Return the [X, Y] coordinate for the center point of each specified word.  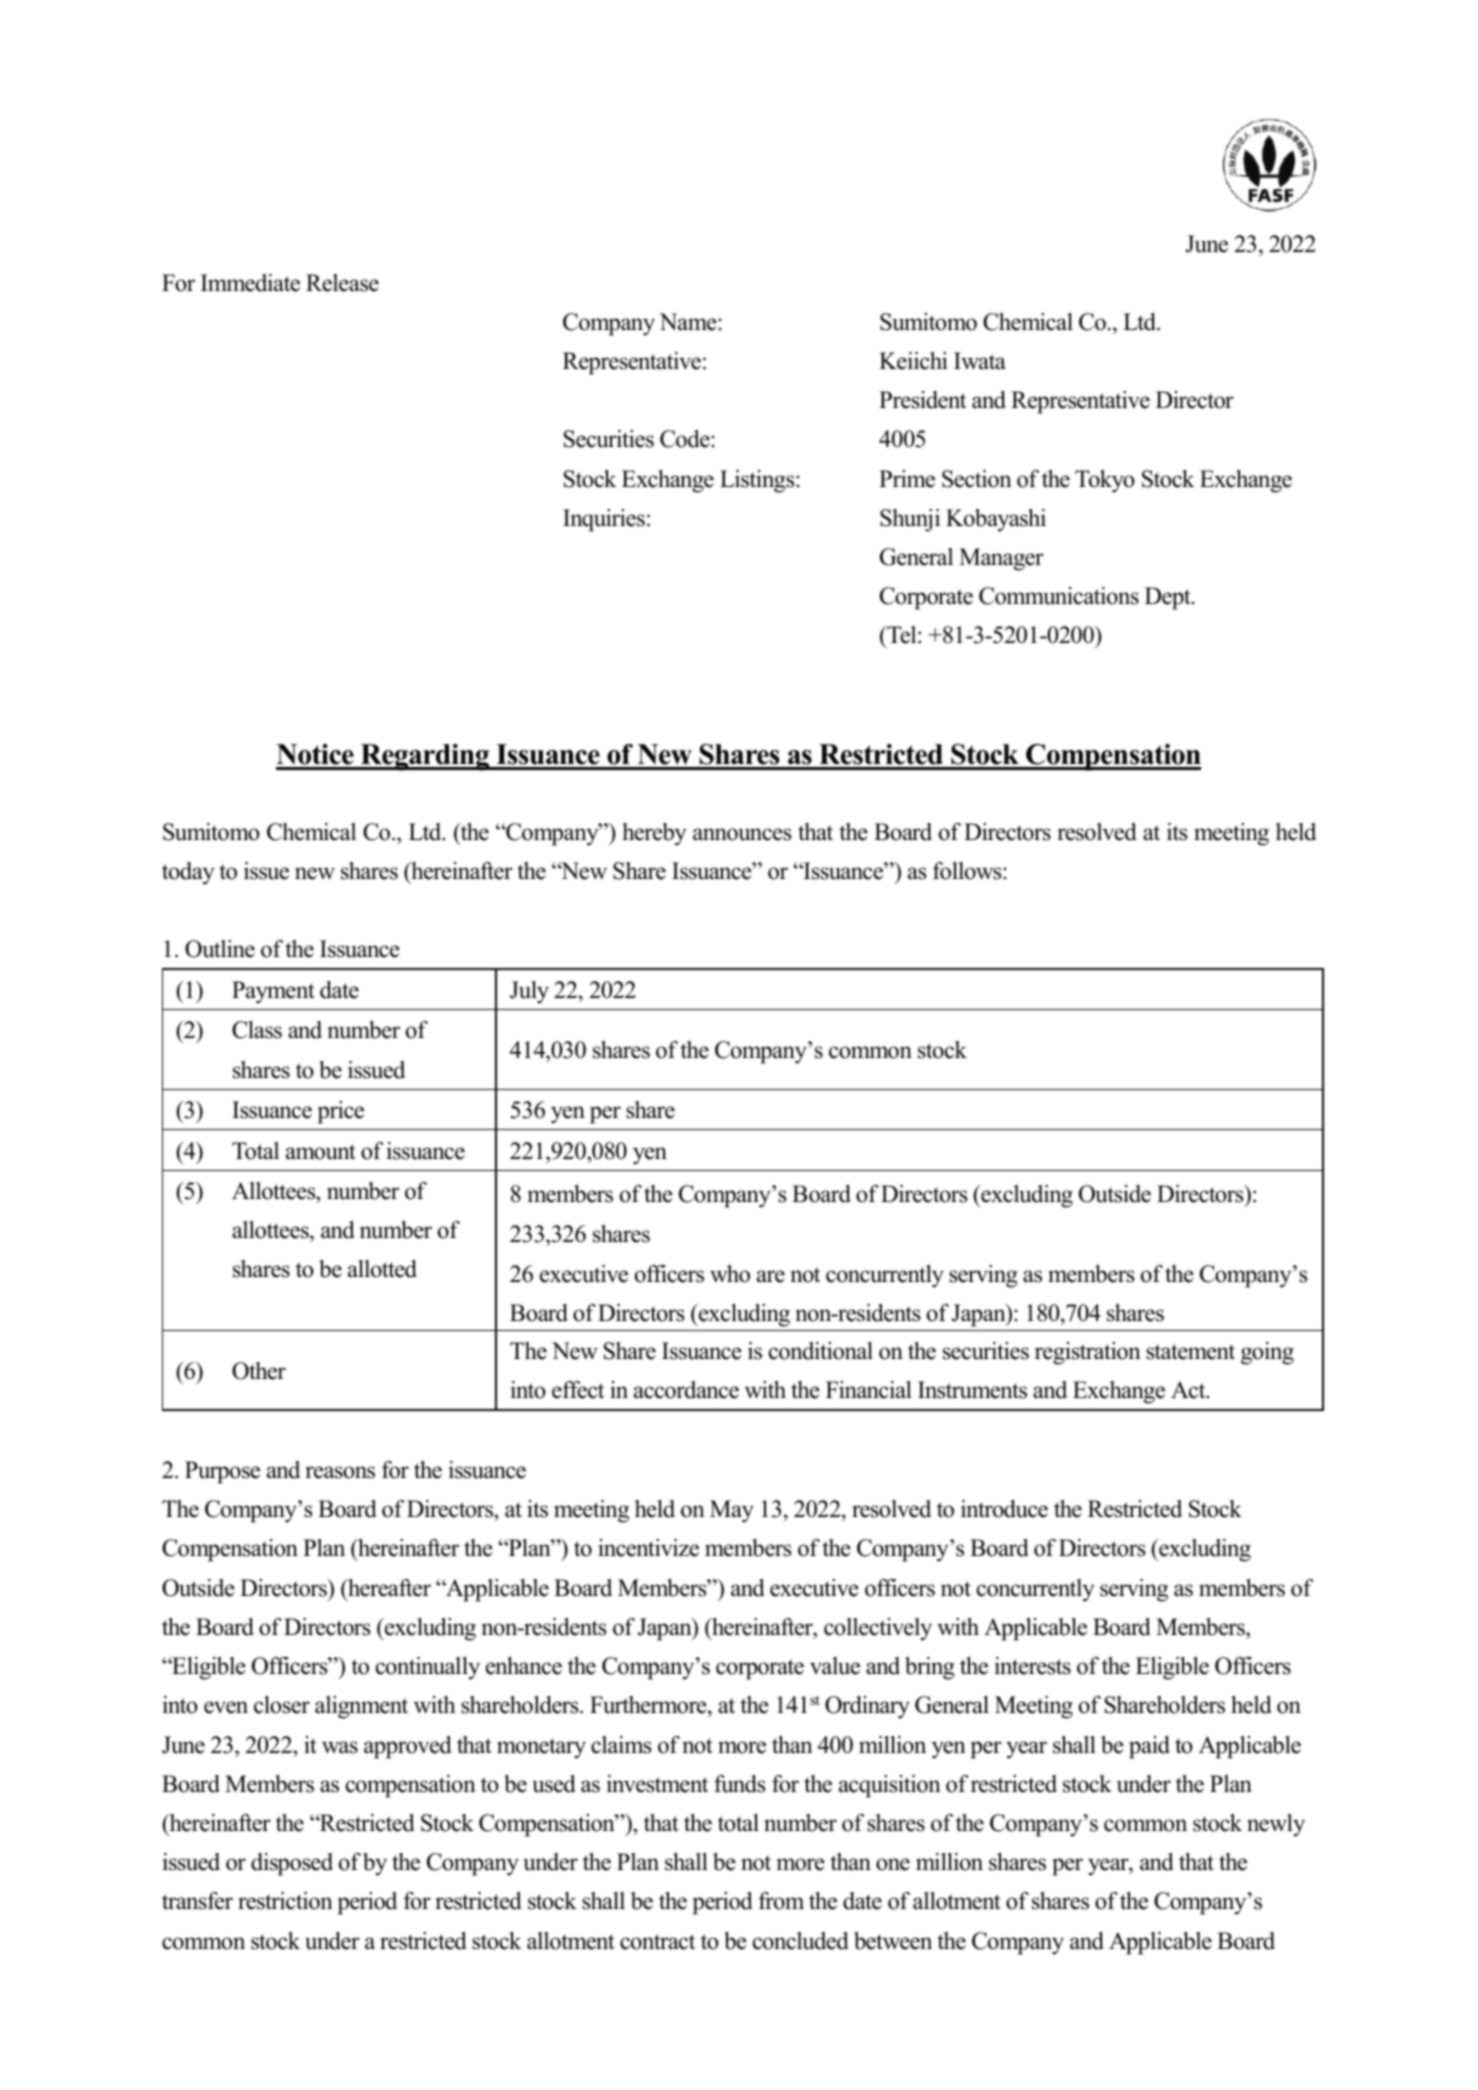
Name [689, 322]
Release [342, 283]
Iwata [980, 361]
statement [1190, 1352]
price [341, 1112]
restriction [285, 1901]
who [730, 1274]
